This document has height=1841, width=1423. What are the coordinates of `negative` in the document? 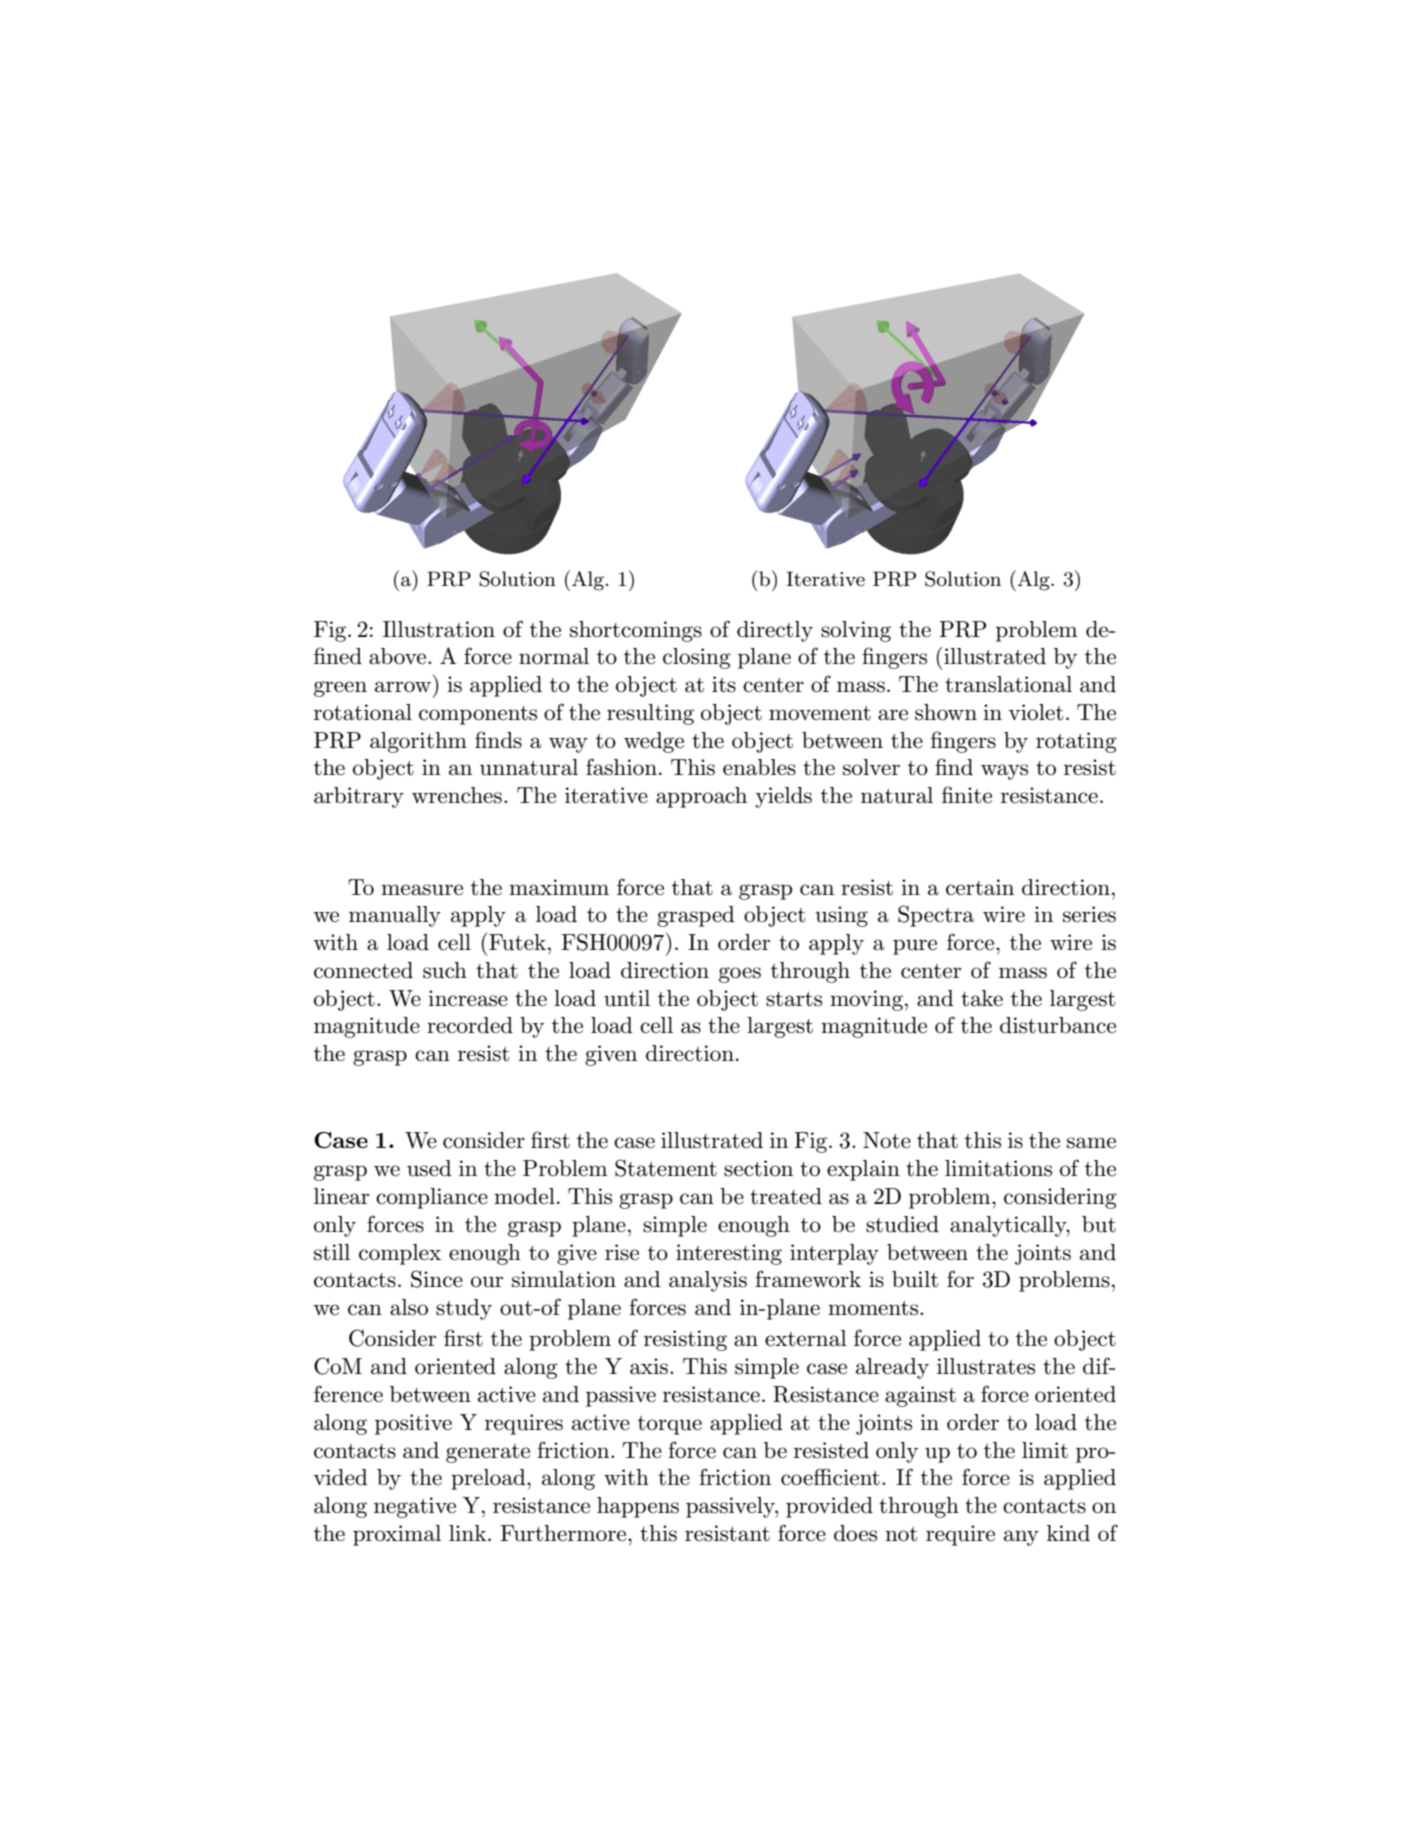 It's located at (415, 1507).
